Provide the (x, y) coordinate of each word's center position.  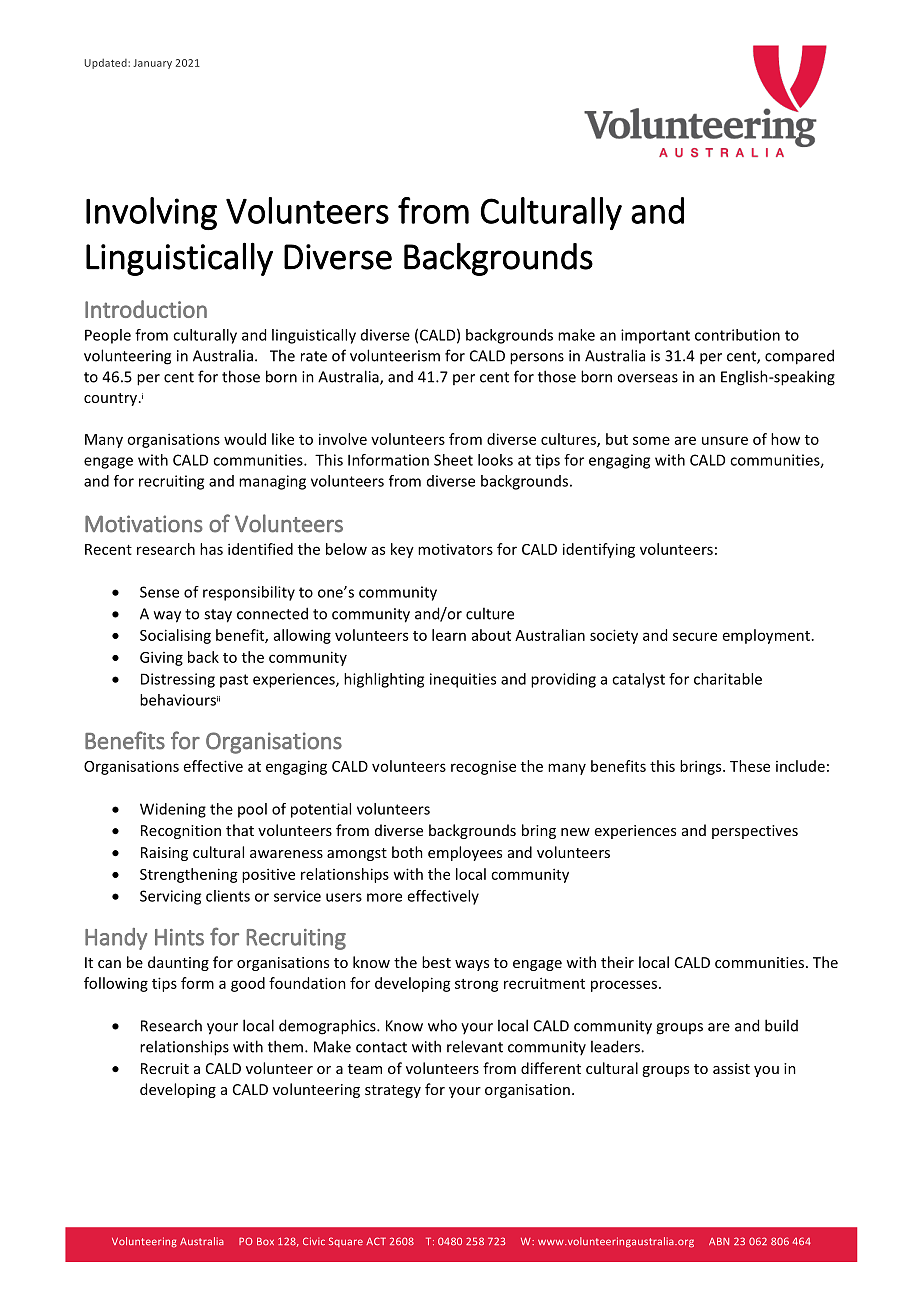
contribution (737, 335)
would (245, 439)
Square (346, 1242)
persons (537, 359)
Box (265, 1241)
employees (465, 853)
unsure (725, 440)
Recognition (181, 832)
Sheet (453, 460)
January (152, 64)
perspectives (755, 832)
